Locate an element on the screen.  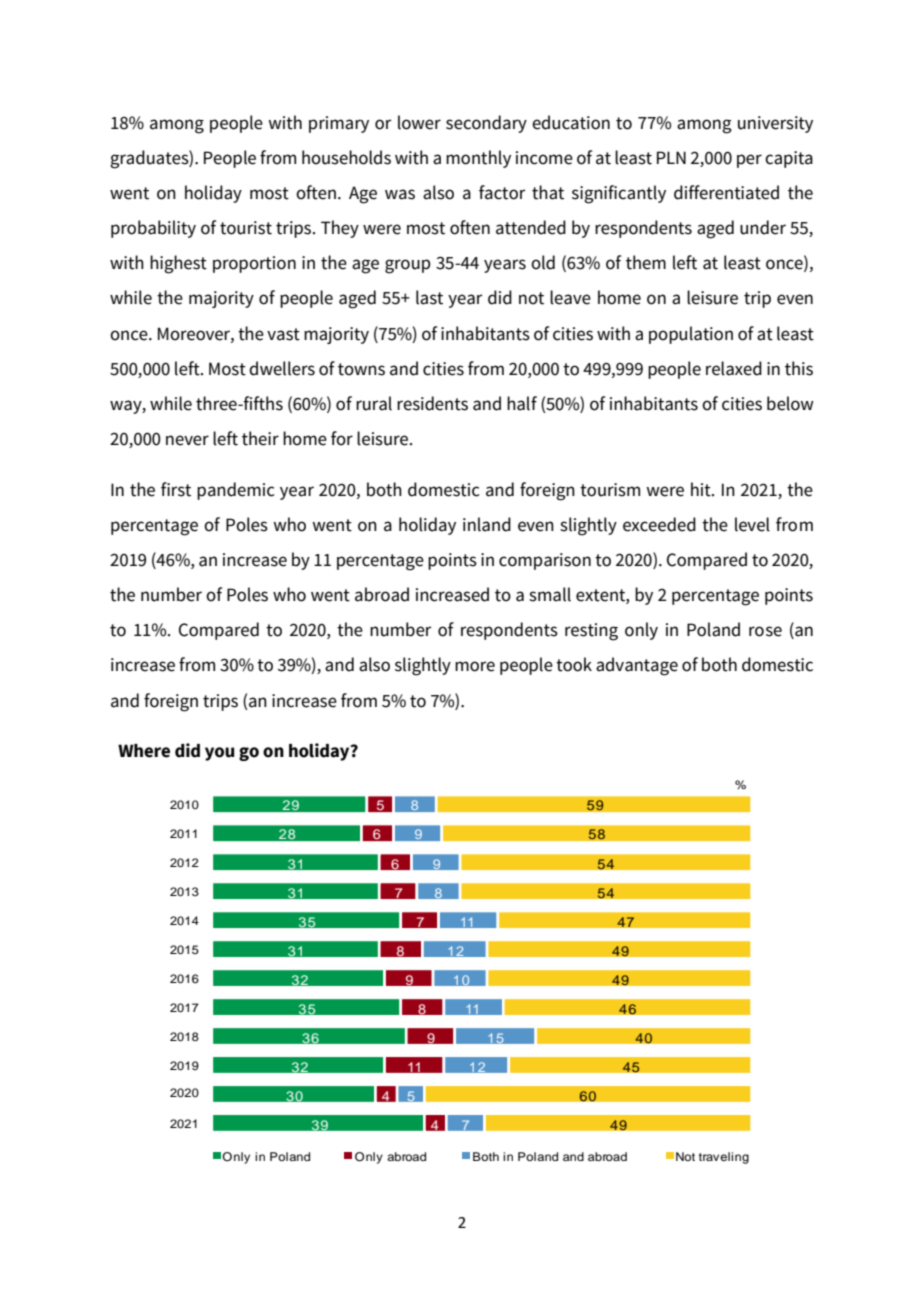
you is located at coordinates (219, 754).
